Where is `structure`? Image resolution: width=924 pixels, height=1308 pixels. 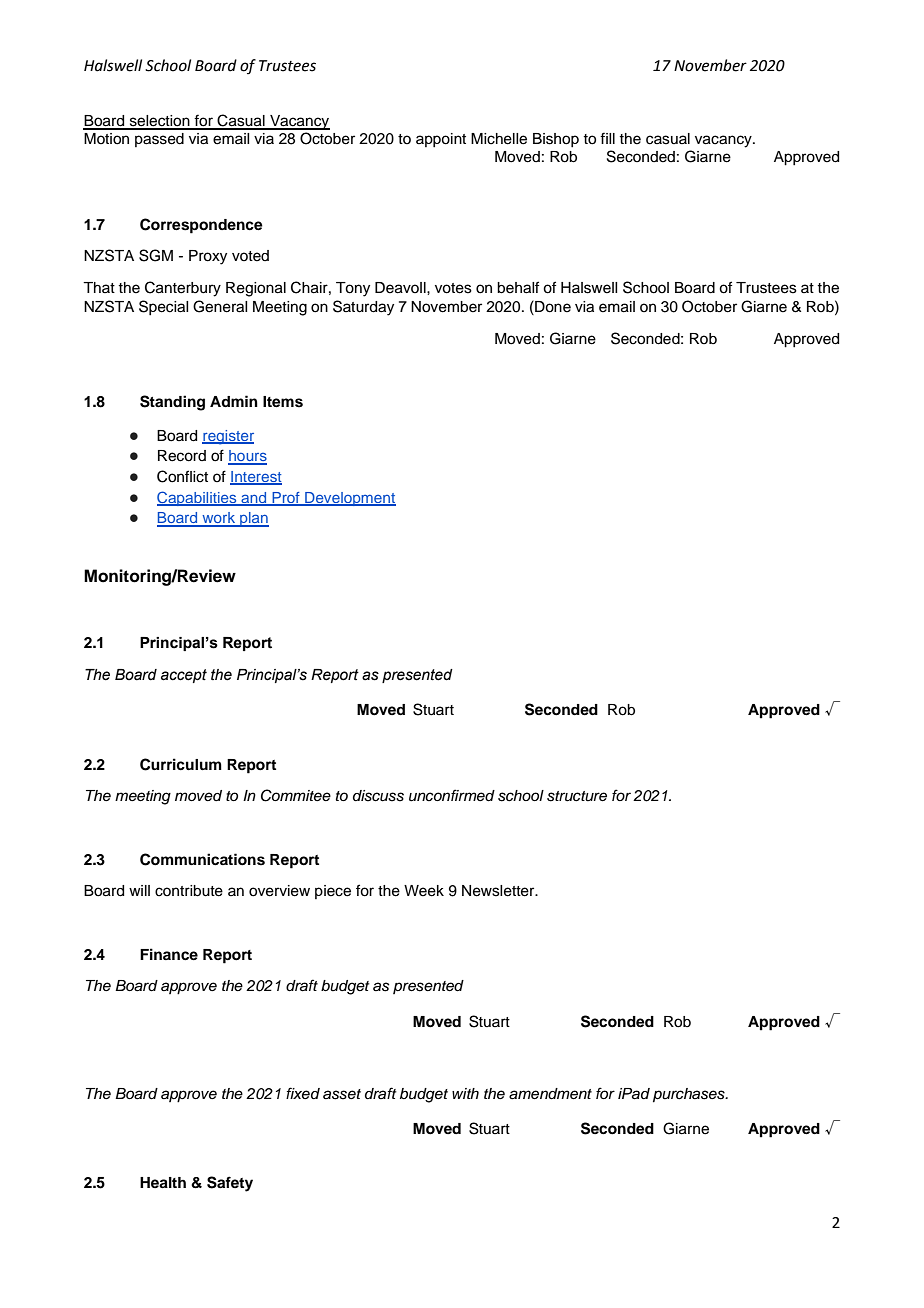 structure is located at coordinates (577, 796).
